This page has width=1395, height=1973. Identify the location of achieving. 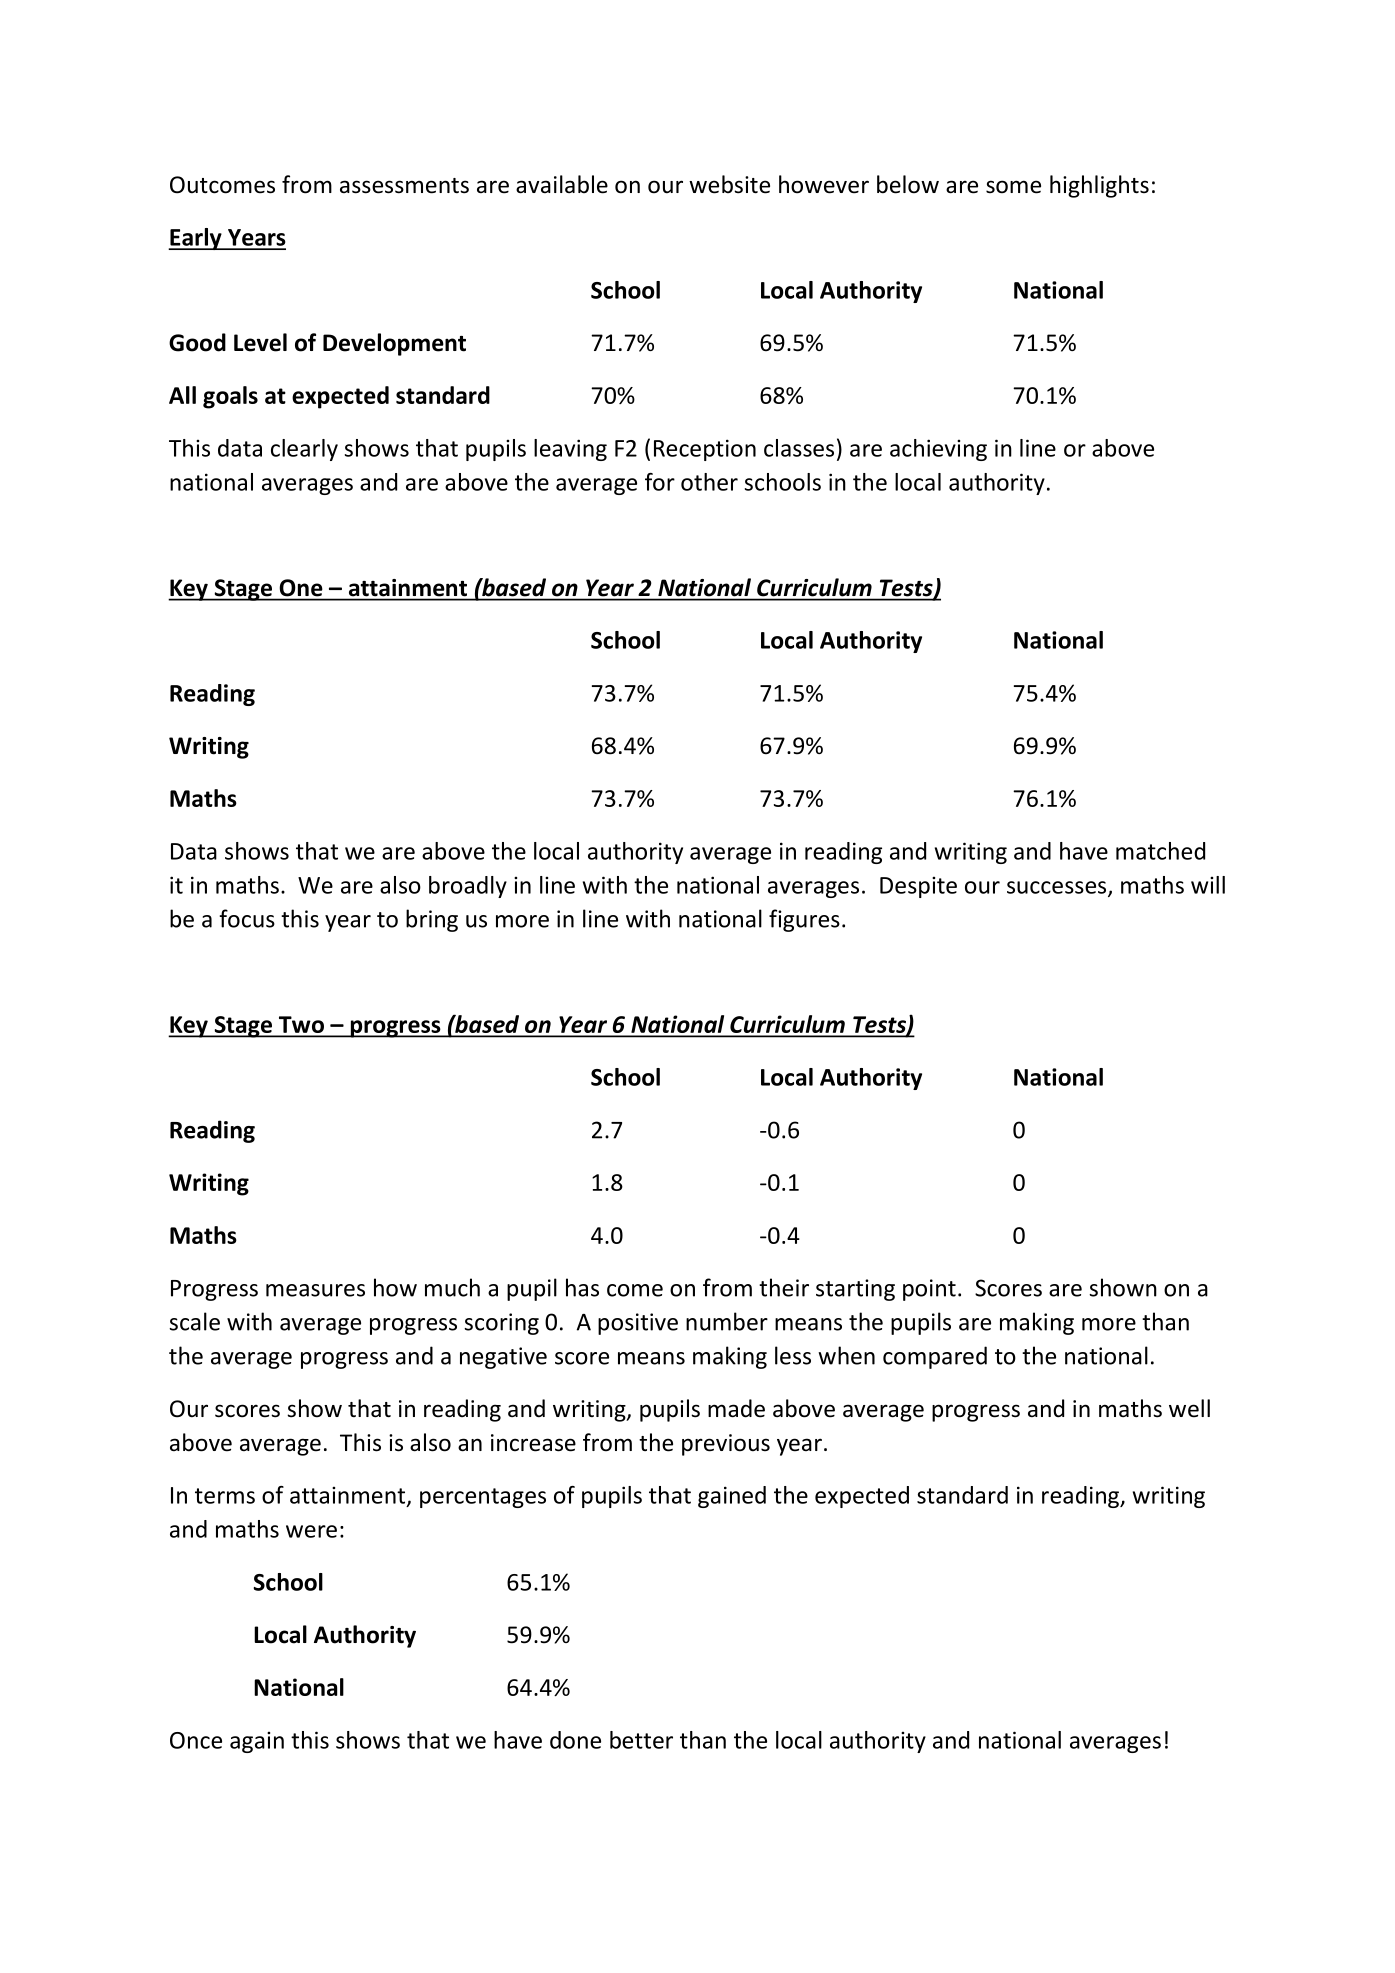
(938, 450).
